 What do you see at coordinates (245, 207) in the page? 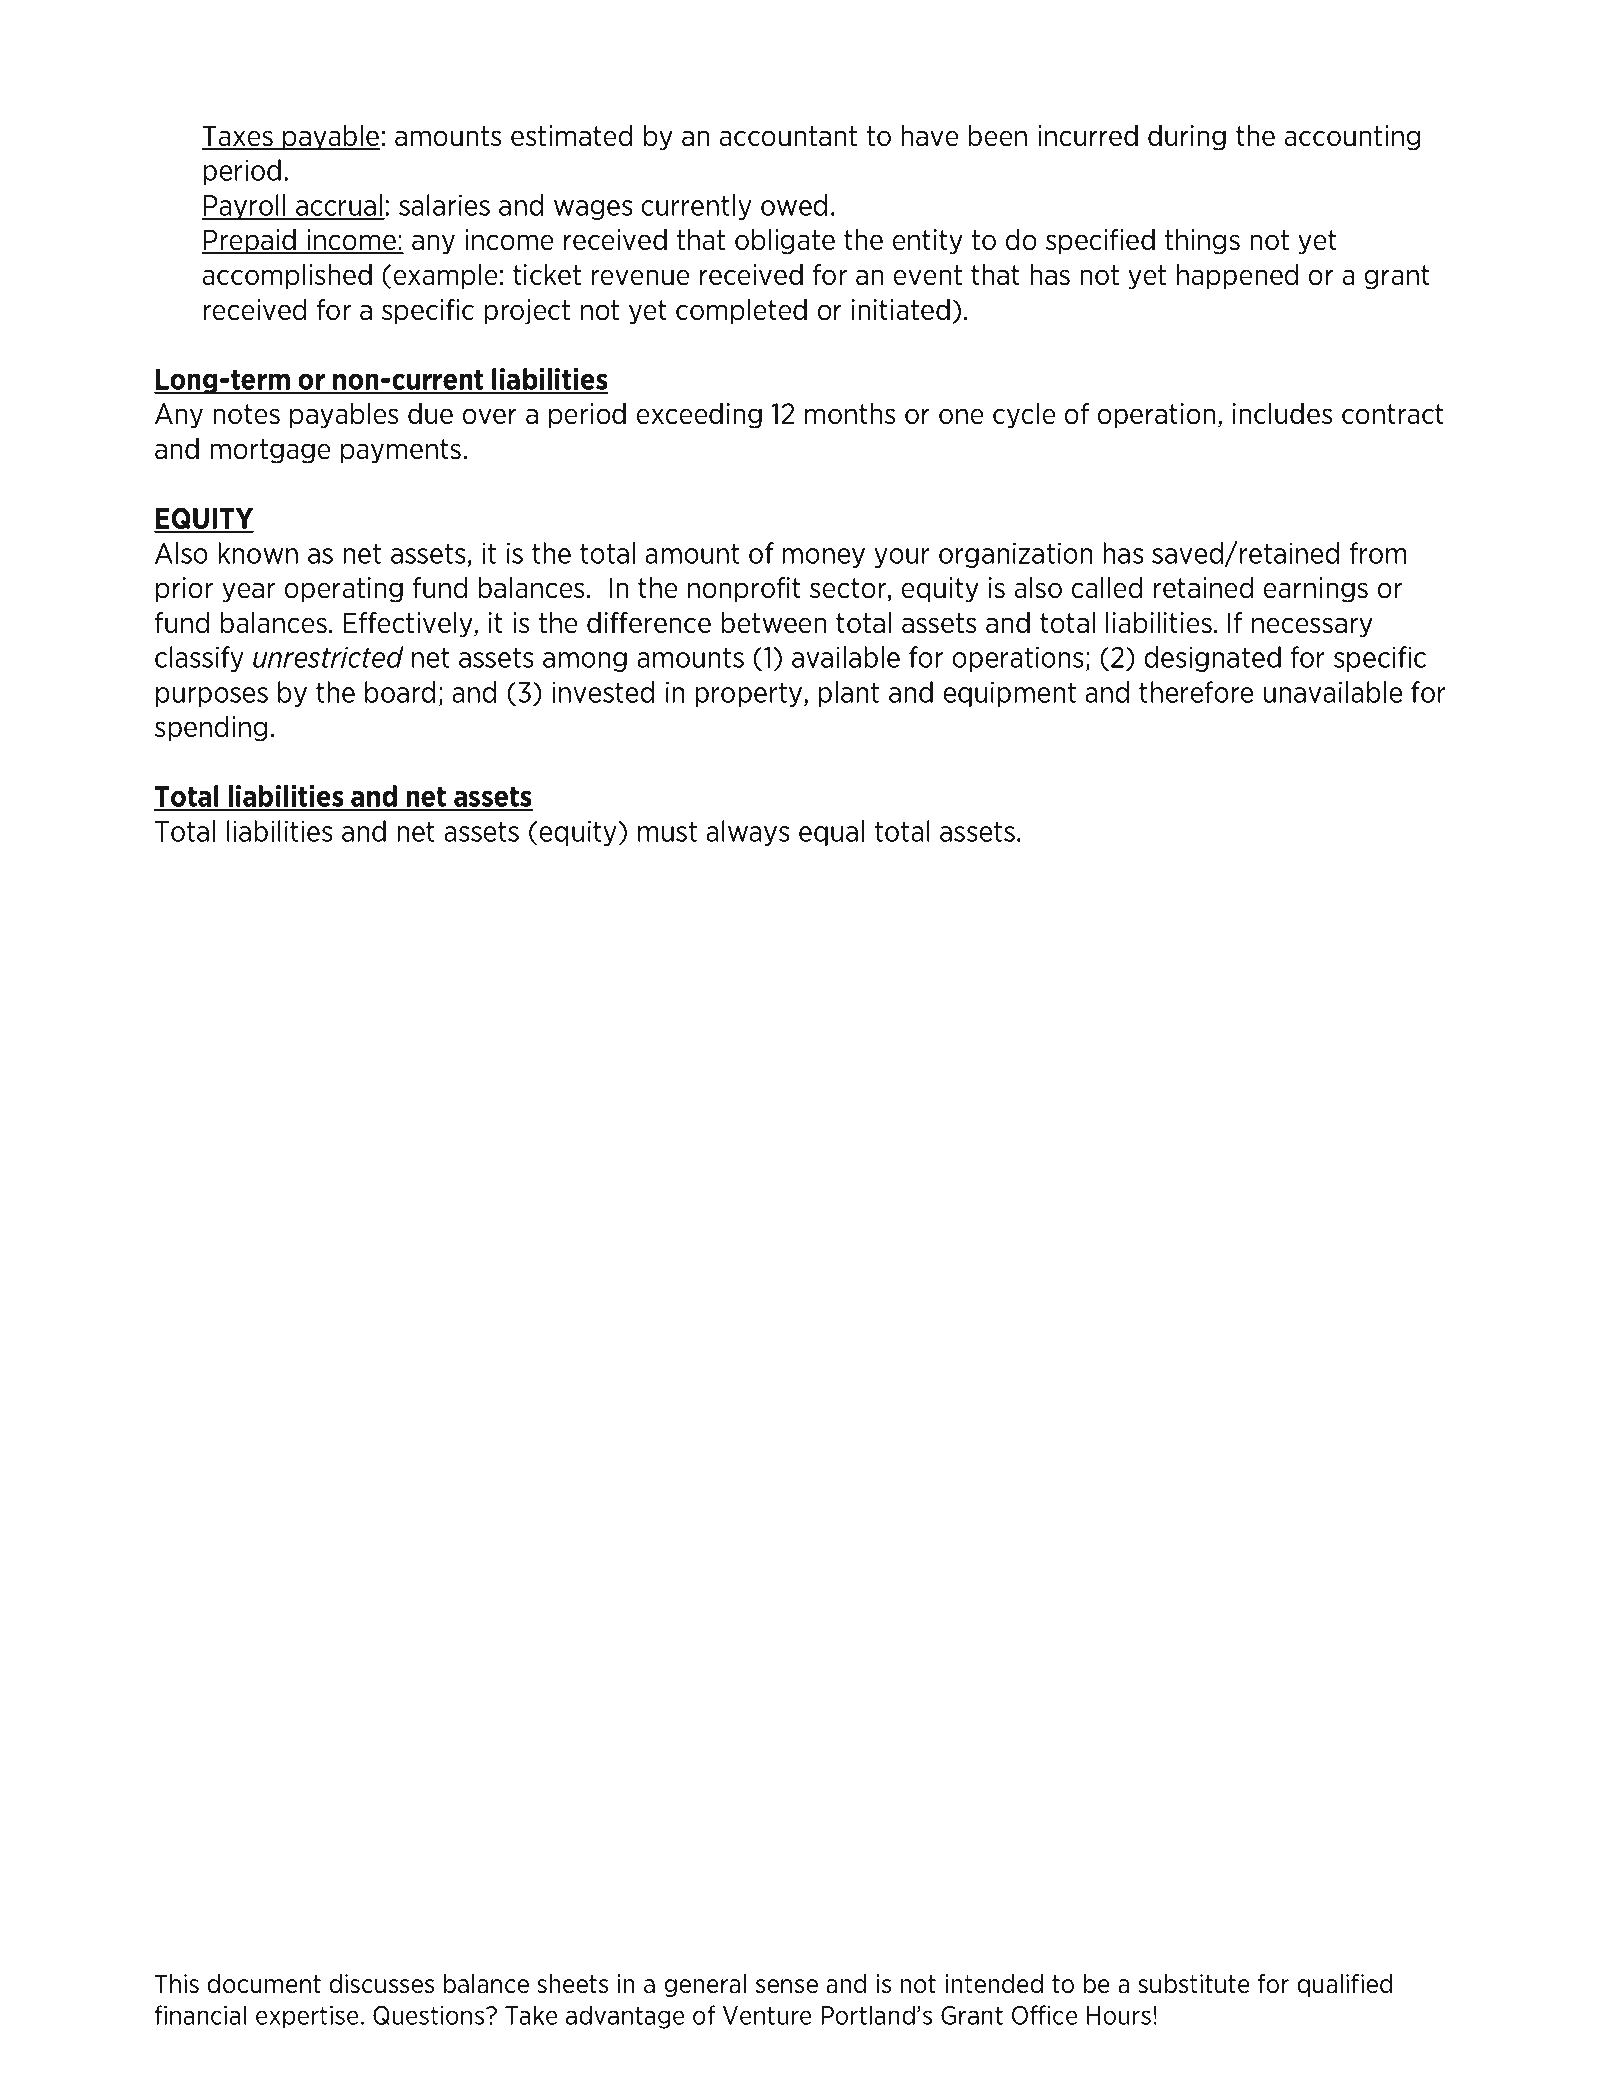
I see `Payroll` at bounding box center [245, 207].
